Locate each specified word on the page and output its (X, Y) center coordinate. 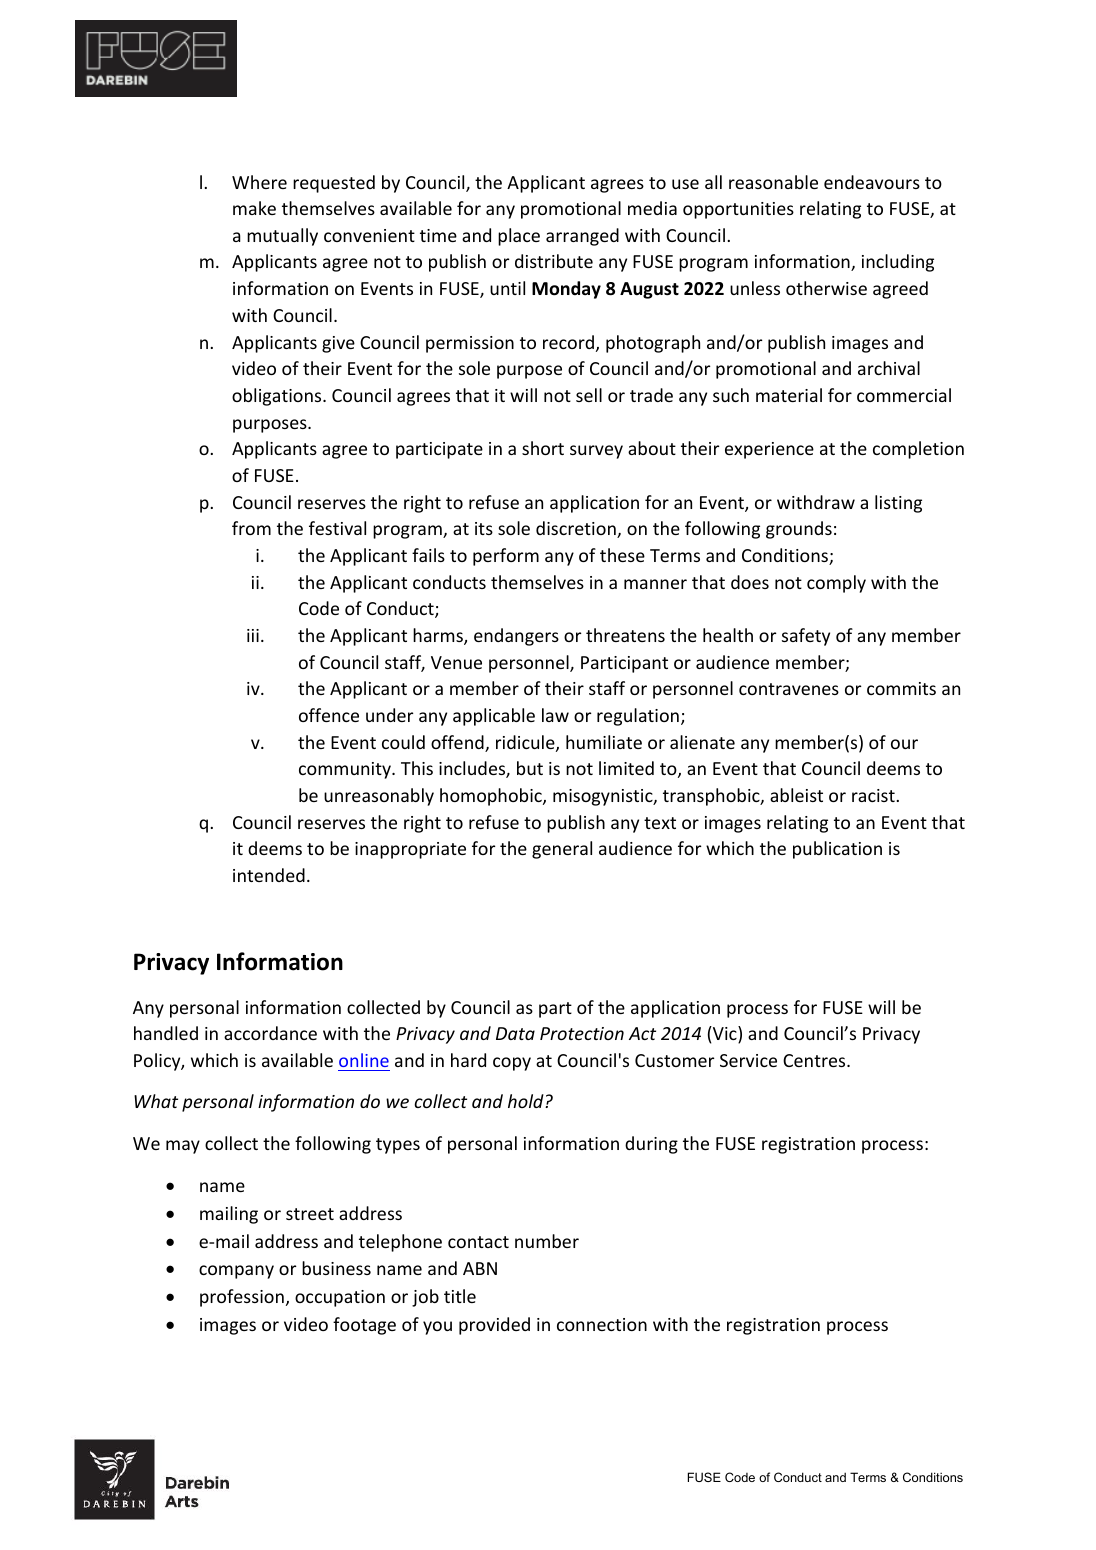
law (555, 715)
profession (242, 1298)
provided (494, 1326)
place (519, 237)
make (254, 208)
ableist (796, 795)
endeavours (872, 182)
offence (329, 715)
